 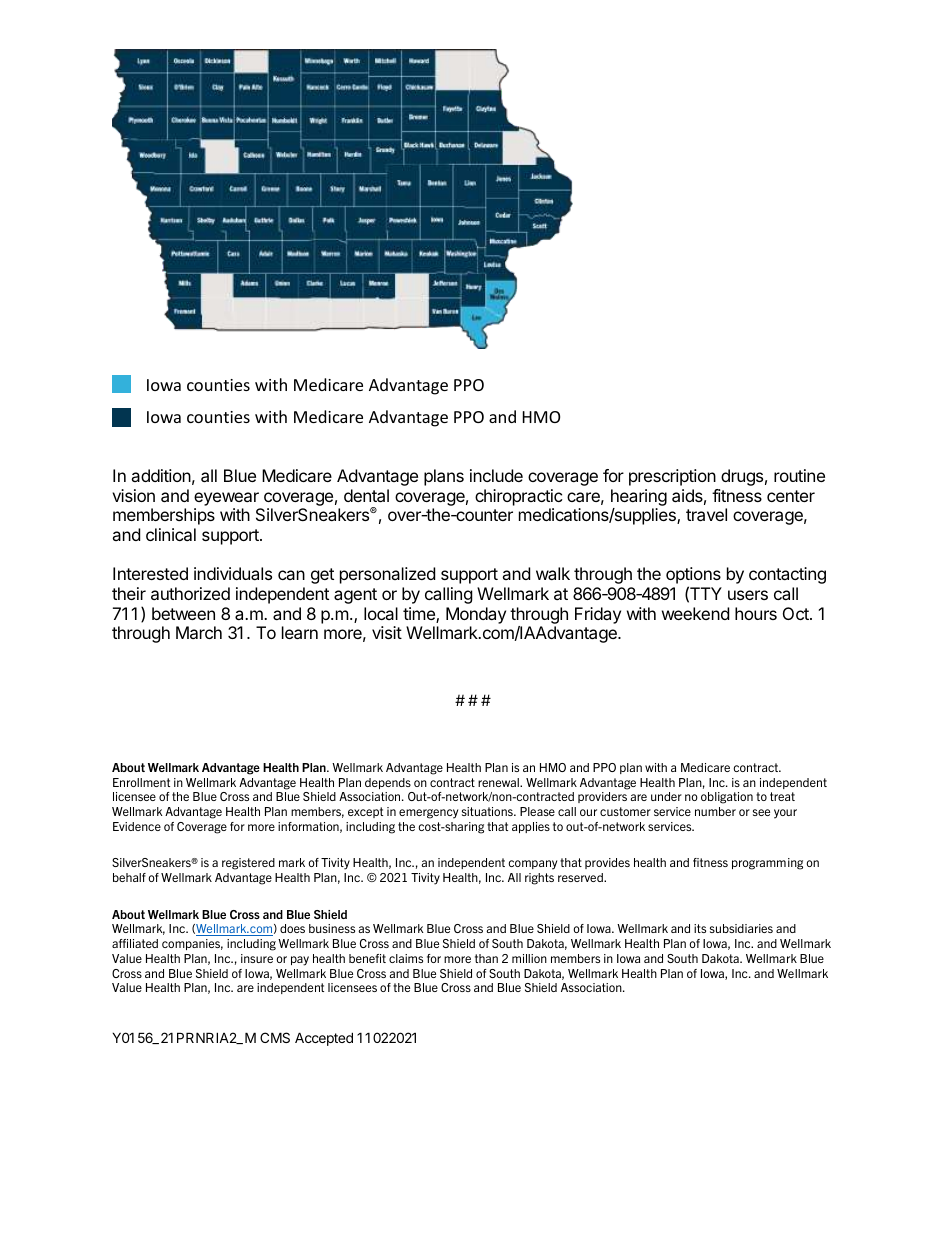 I want to click on Evidence, so click(x=137, y=826).
